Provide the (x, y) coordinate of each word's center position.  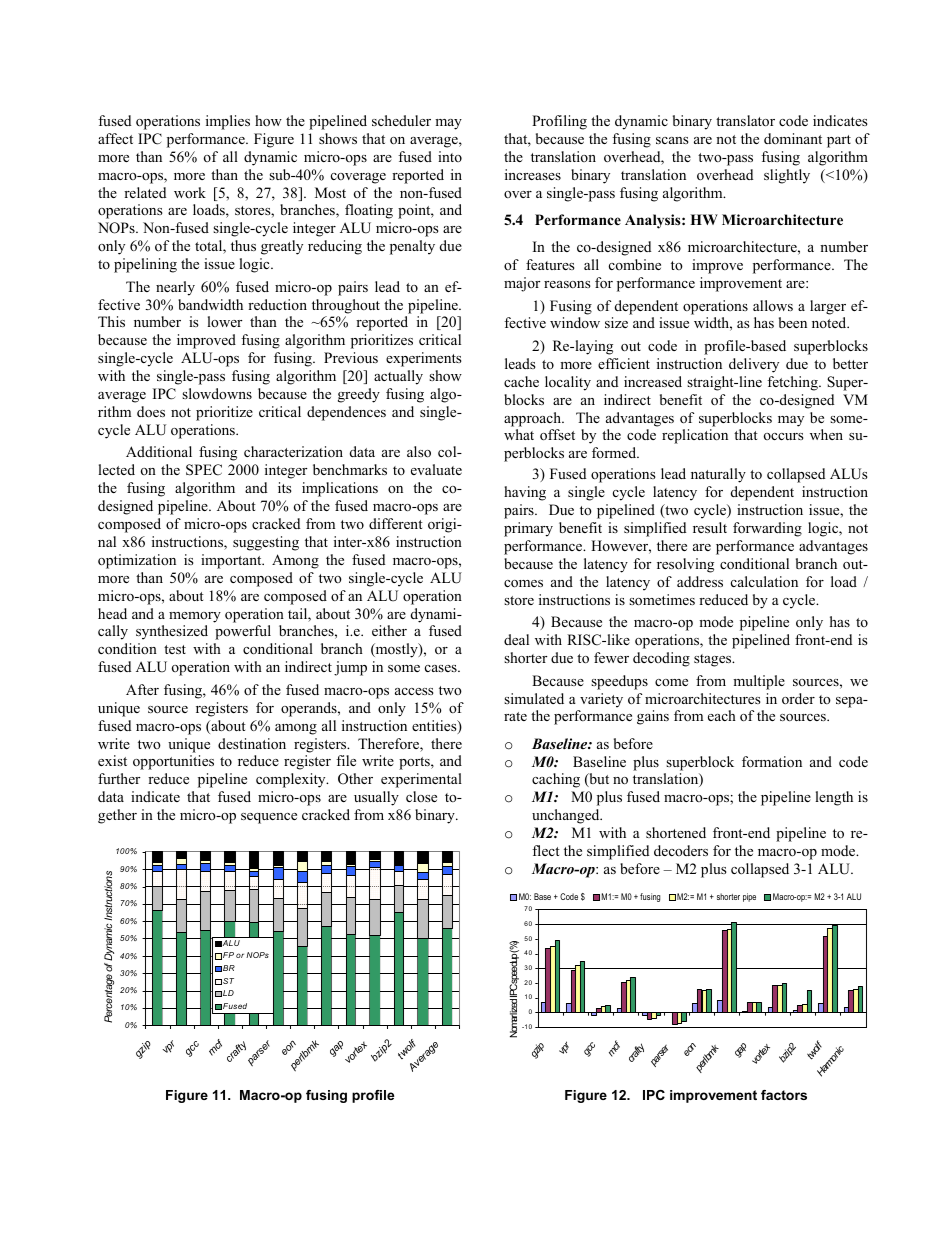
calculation (764, 581)
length (834, 798)
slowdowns (217, 393)
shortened (676, 832)
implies (228, 122)
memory (195, 617)
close (421, 796)
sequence (269, 818)
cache (521, 381)
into (450, 156)
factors (784, 1095)
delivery (754, 365)
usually (376, 798)
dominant (793, 138)
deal (516, 639)
